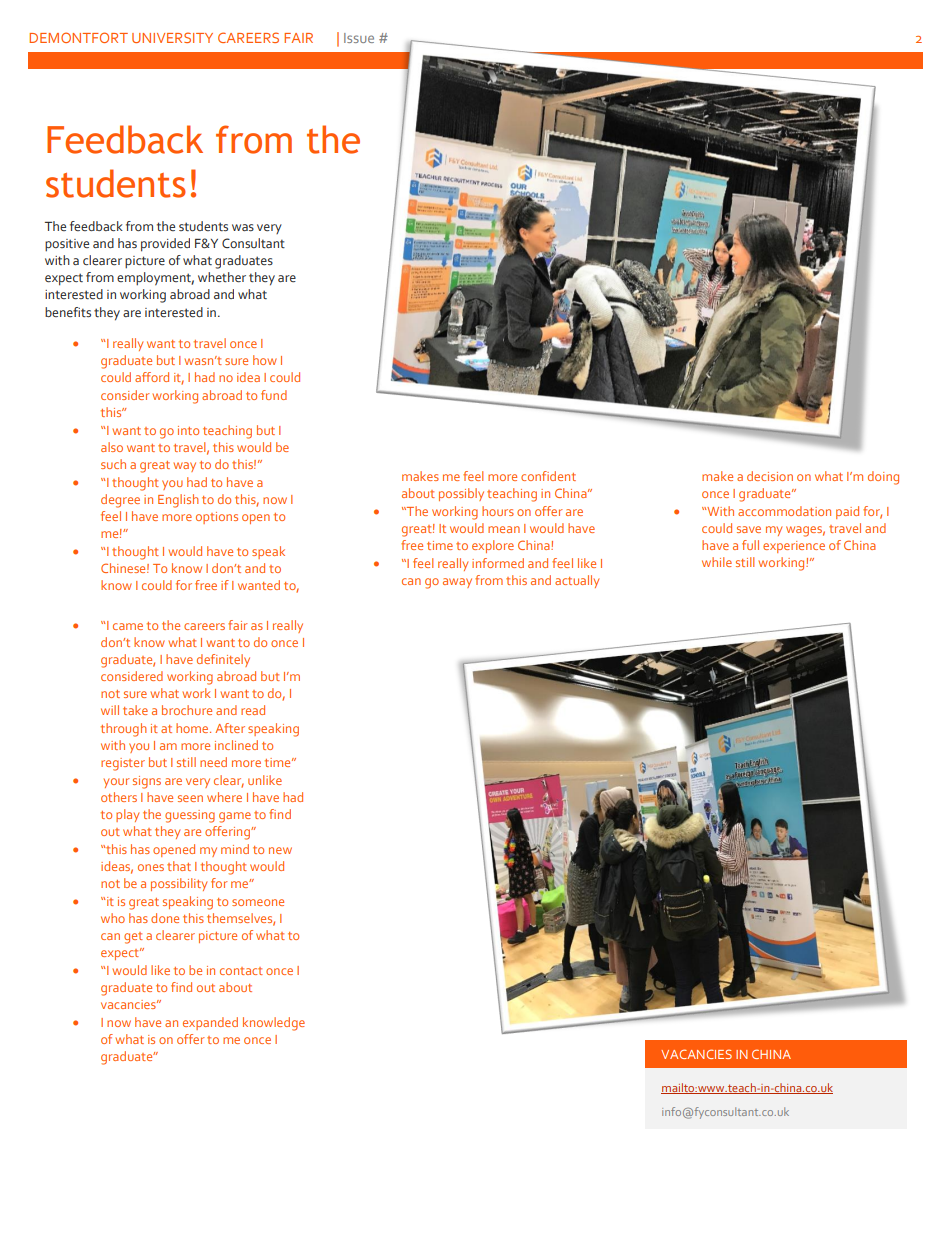 The width and height of the screenshot is (952, 1233). Describe the element at coordinates (172, 37) in the screenshot. I see `UNIVERSITY` at that location.
